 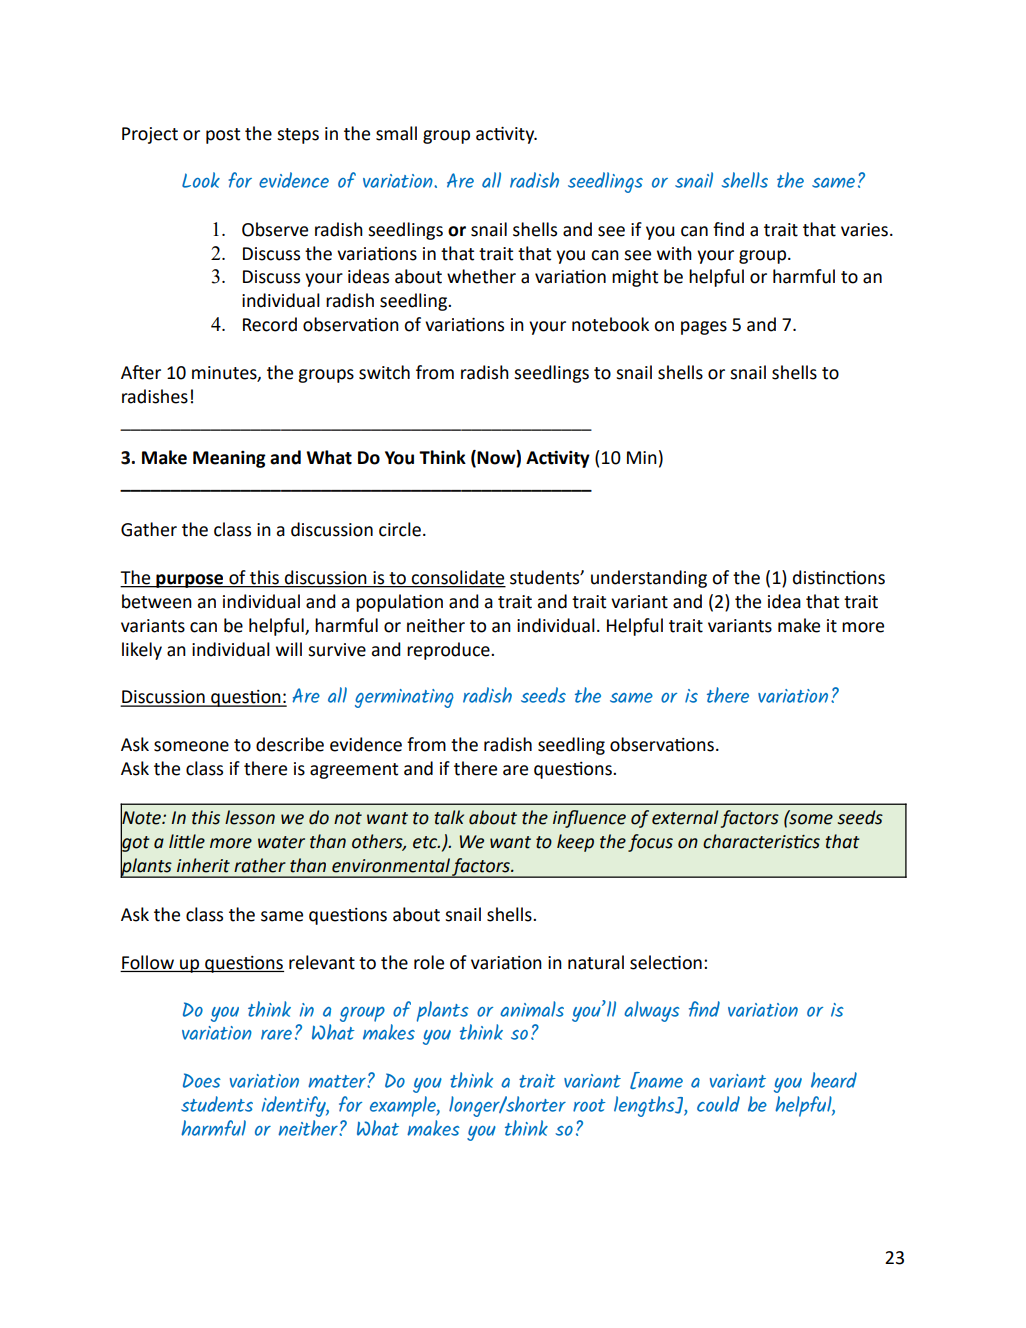 I want to click on inherit, so click(x=203, y=865).
